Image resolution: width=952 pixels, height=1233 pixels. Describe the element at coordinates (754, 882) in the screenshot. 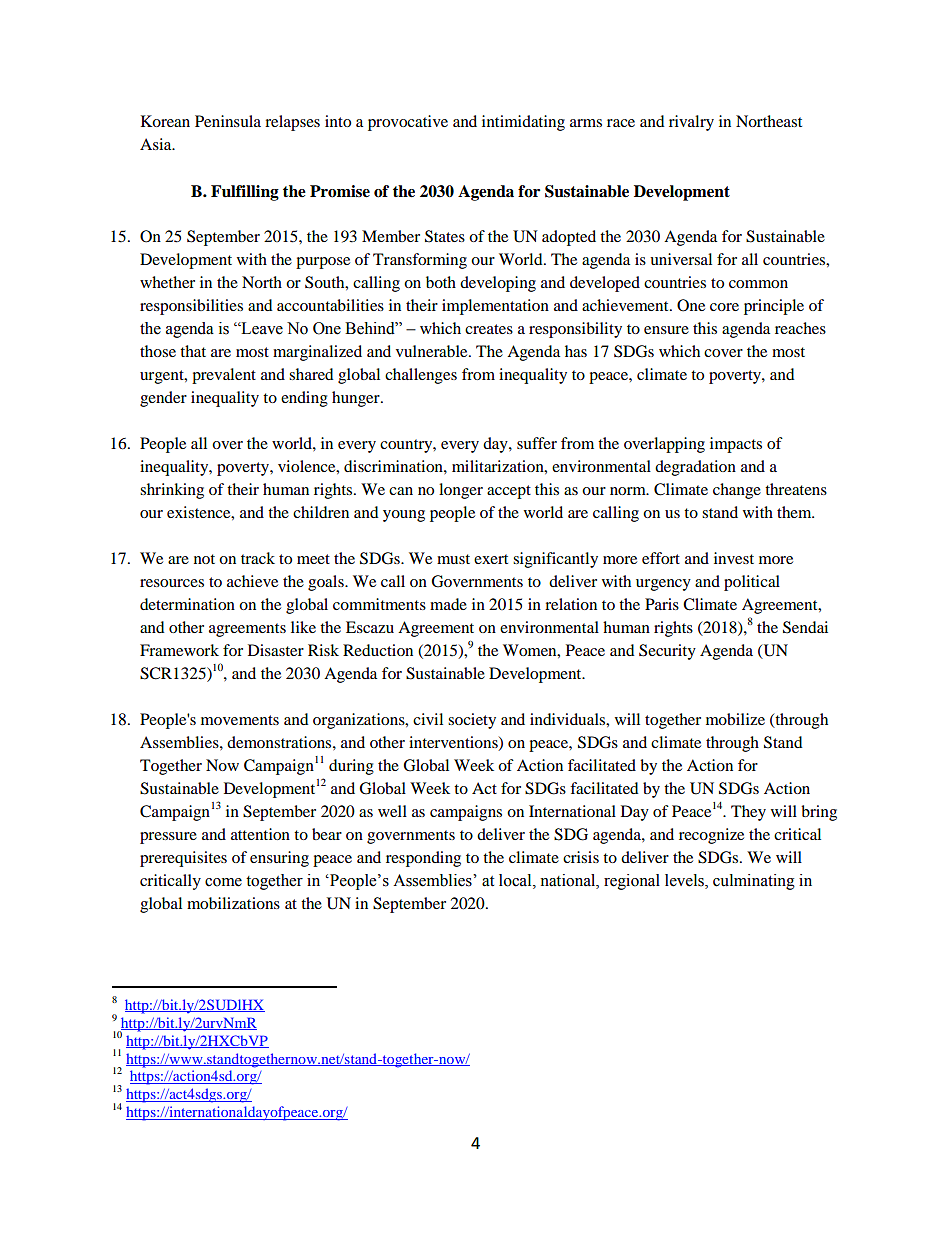

I see `culminating` at that location.
